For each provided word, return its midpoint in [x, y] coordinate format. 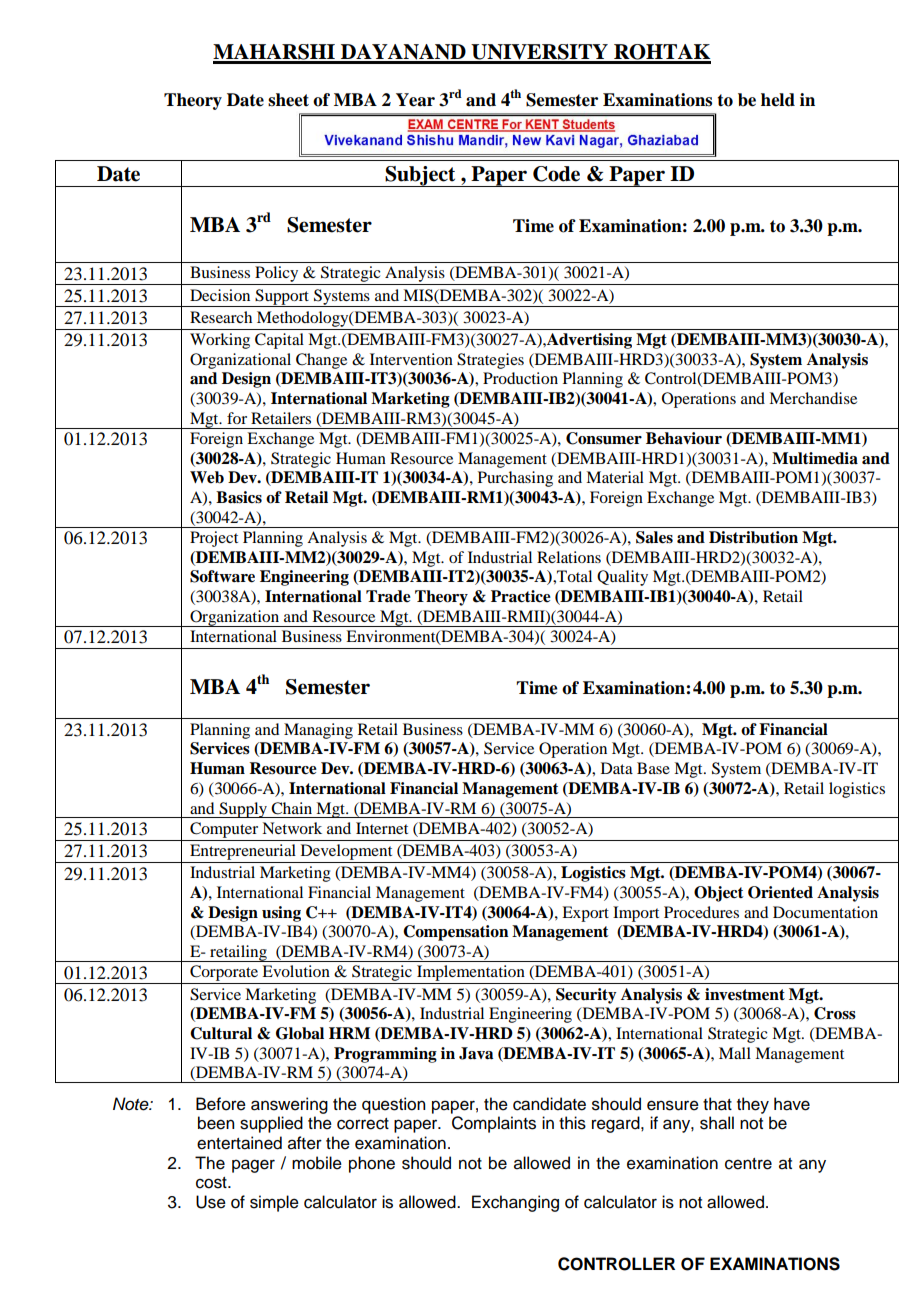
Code [556, 174]
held [778, 100]
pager [253, 1166]
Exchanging [515, 1203]
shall [717, 1123]
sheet [288, 100]
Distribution [753, 537]
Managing [318, 731]
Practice [521, 596]
